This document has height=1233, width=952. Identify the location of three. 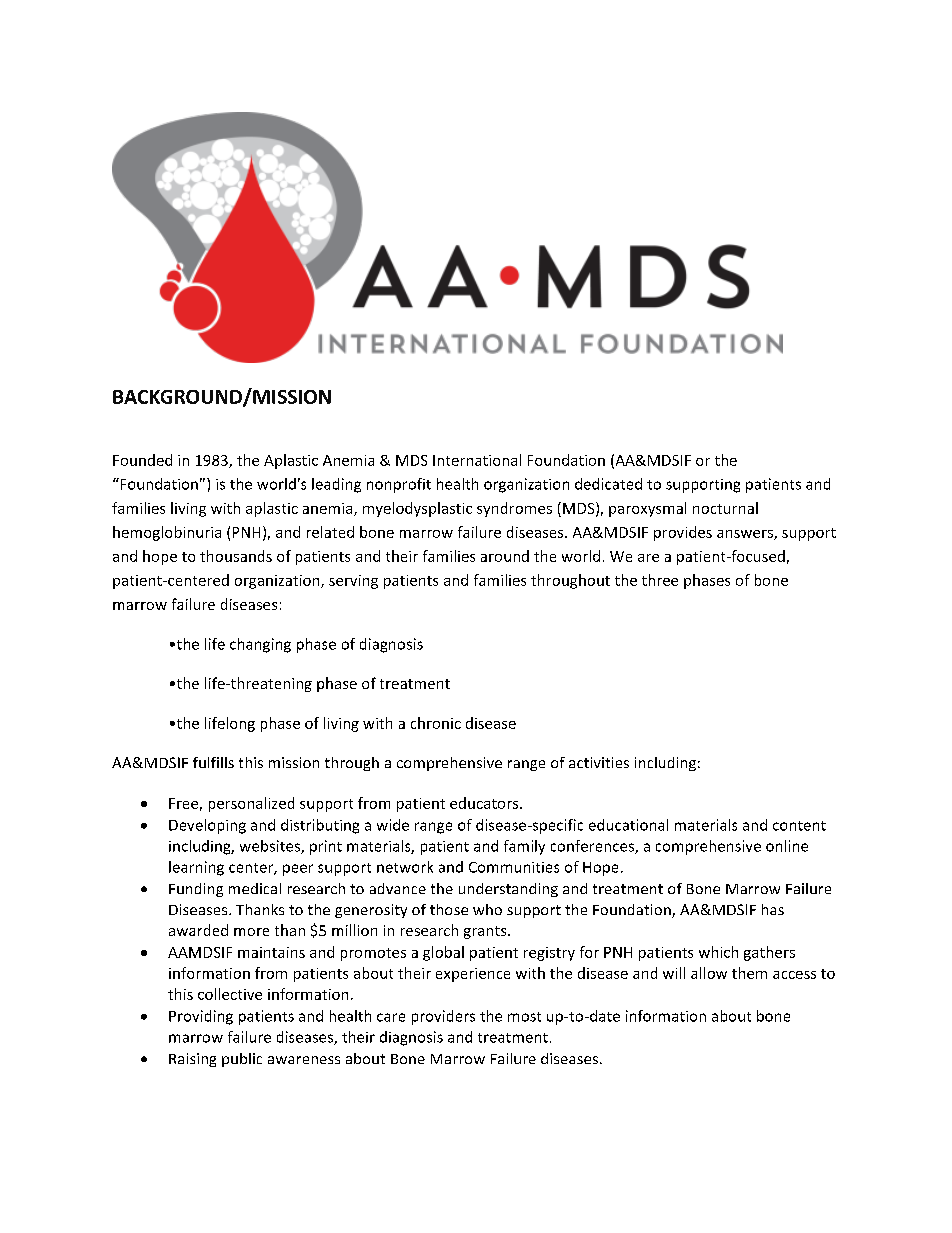
(660, 580).
